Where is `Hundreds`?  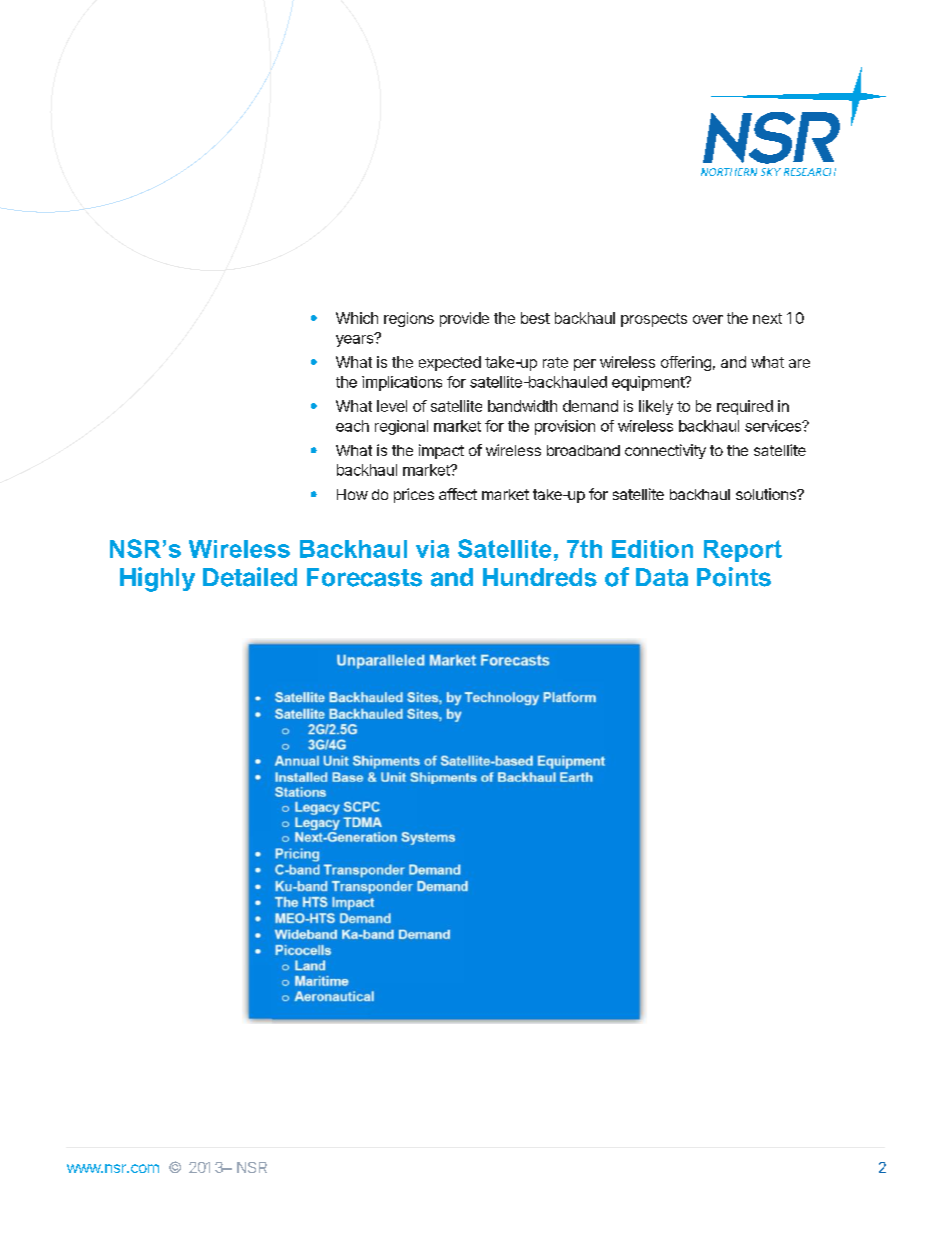
Hundreds is located at coordinates (540, 577).
